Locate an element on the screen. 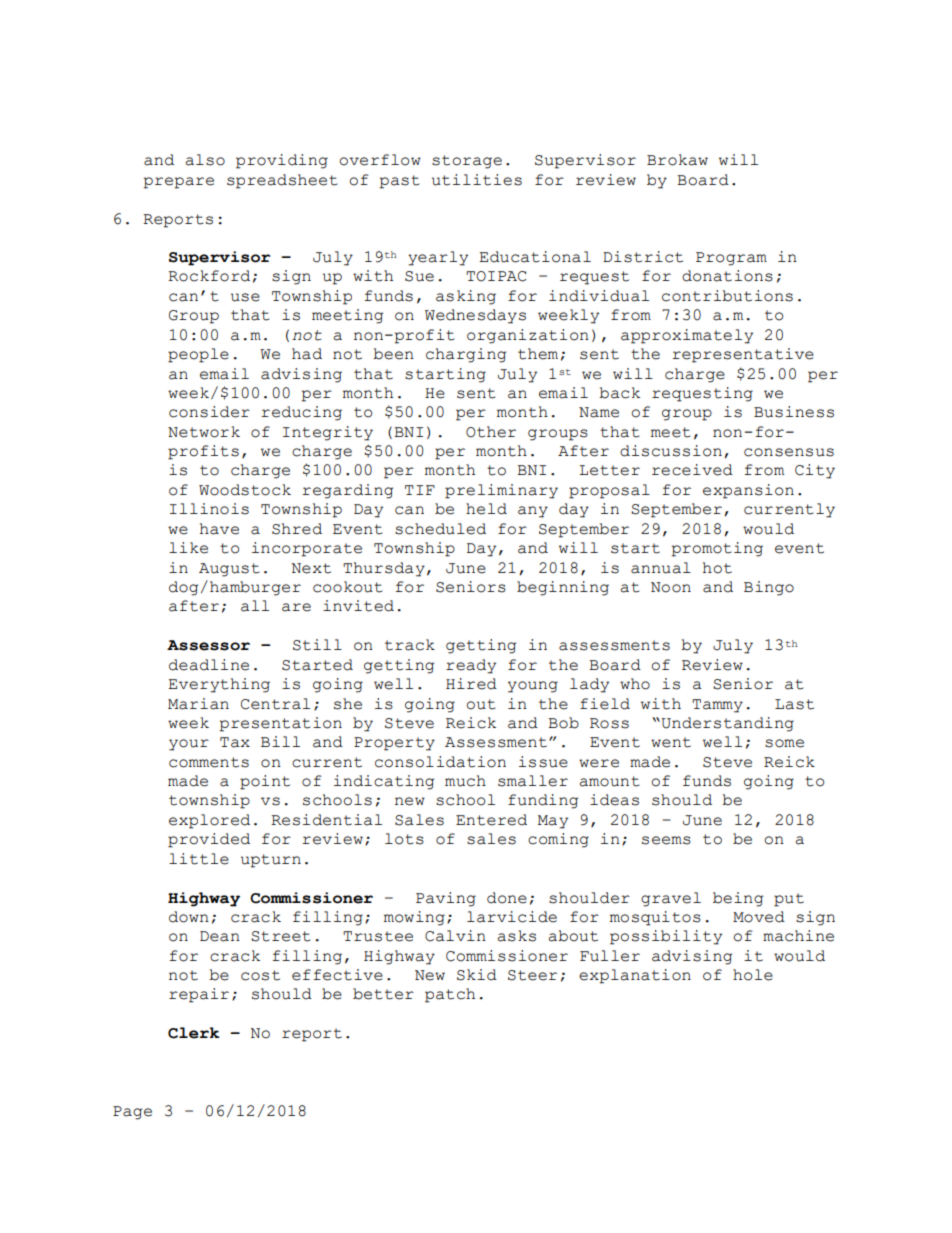 Image resolution: width=952 pixels, height=1233 pixels. little is located at coordinates (199, 859).
